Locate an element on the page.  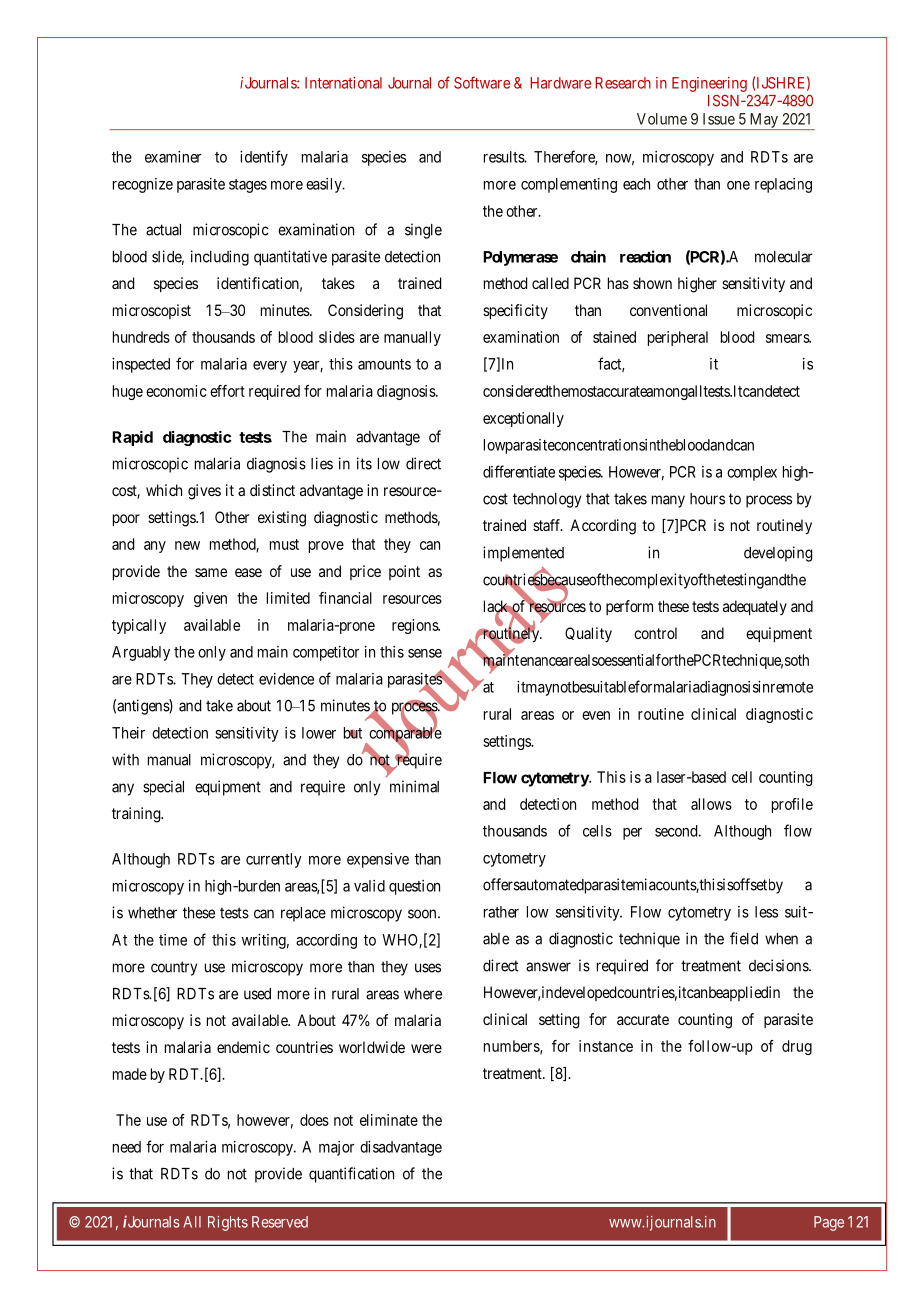
given is located at coordinates (210, 599).
